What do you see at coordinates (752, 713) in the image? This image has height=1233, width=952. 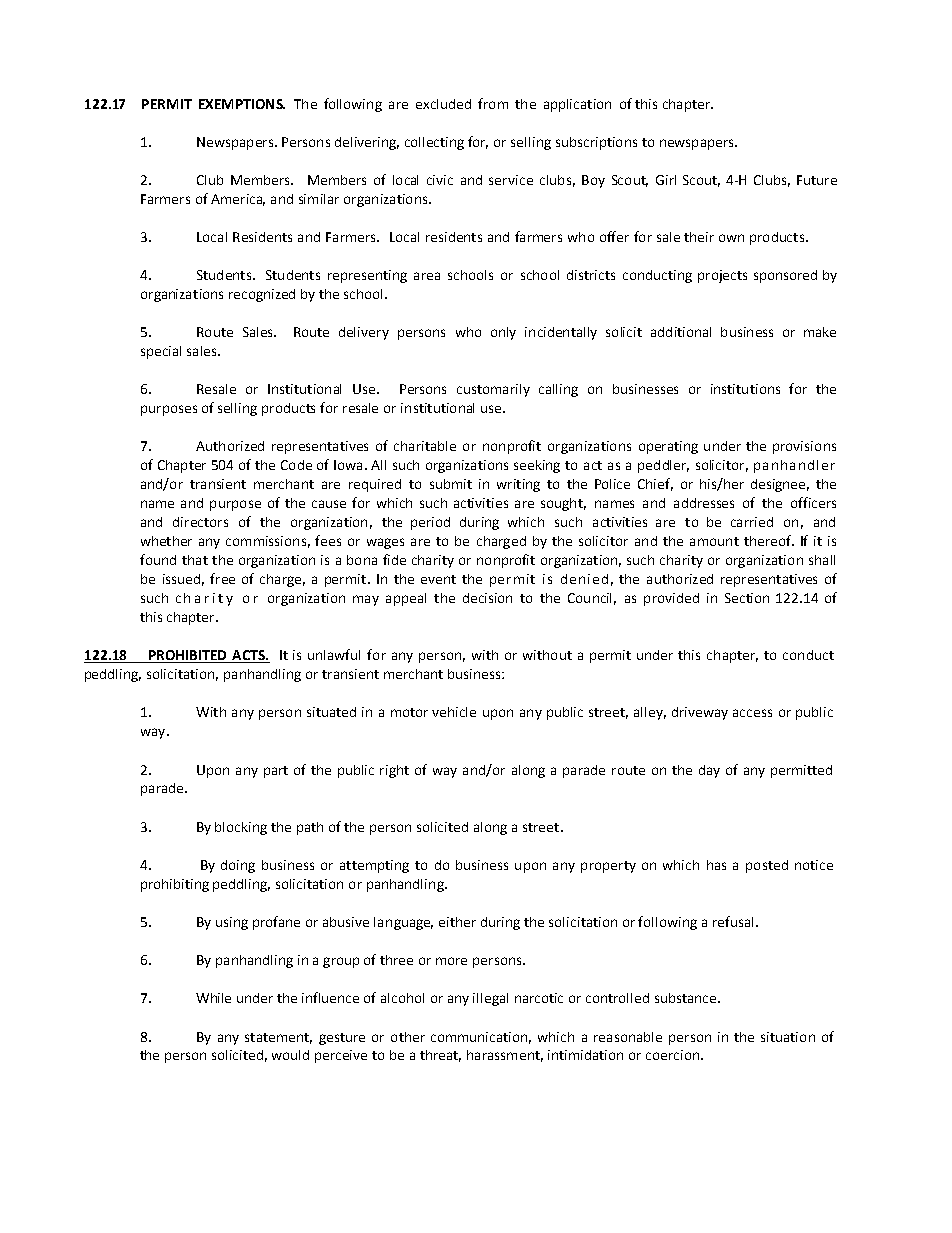 I see `access` at bounding box center [752, 713].
